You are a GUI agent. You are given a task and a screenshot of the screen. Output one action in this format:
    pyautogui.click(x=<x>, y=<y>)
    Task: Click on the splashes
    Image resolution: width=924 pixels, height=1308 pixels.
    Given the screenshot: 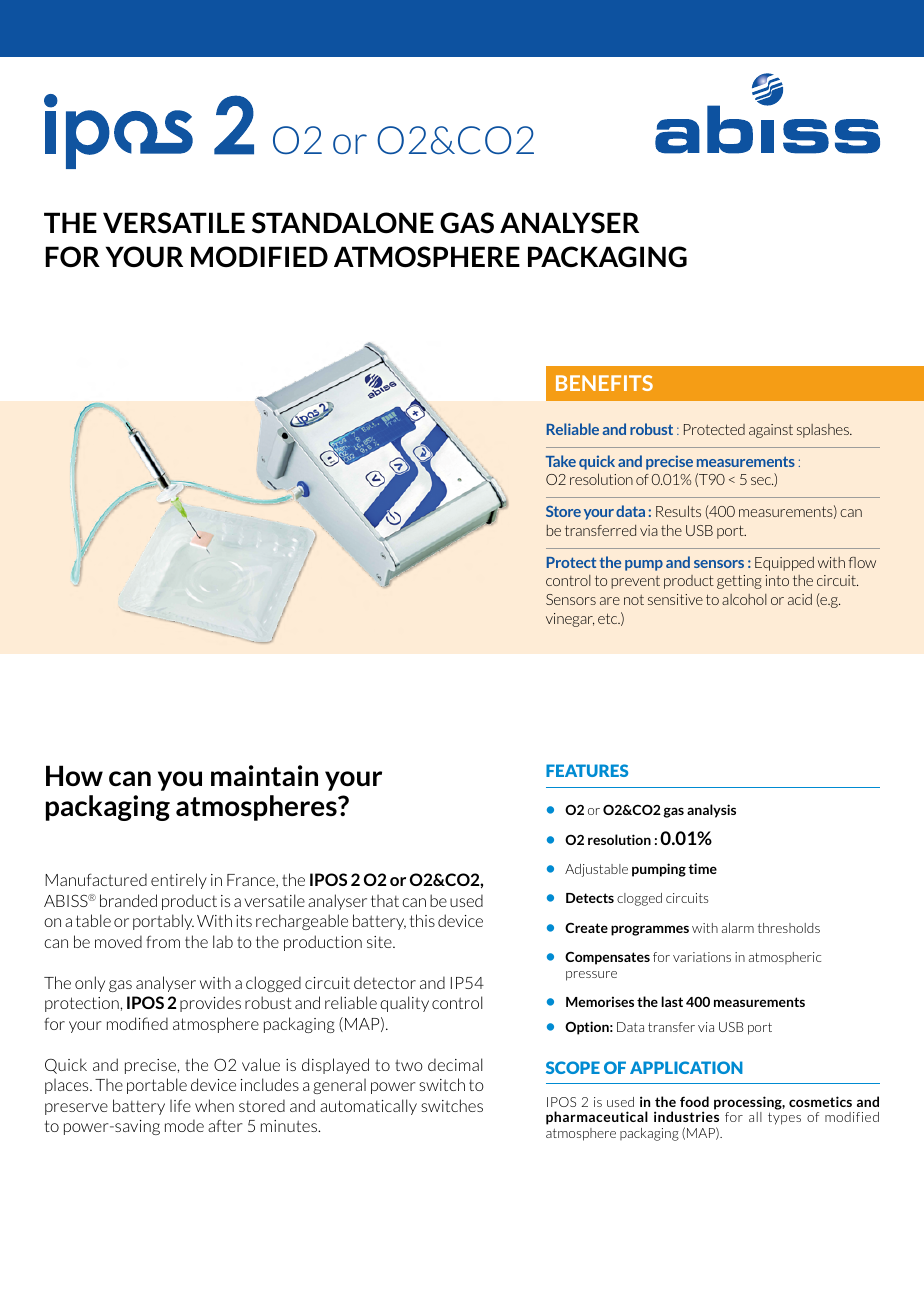 What is the action you would take?
    pyautogui.click(x=824, y=431)
